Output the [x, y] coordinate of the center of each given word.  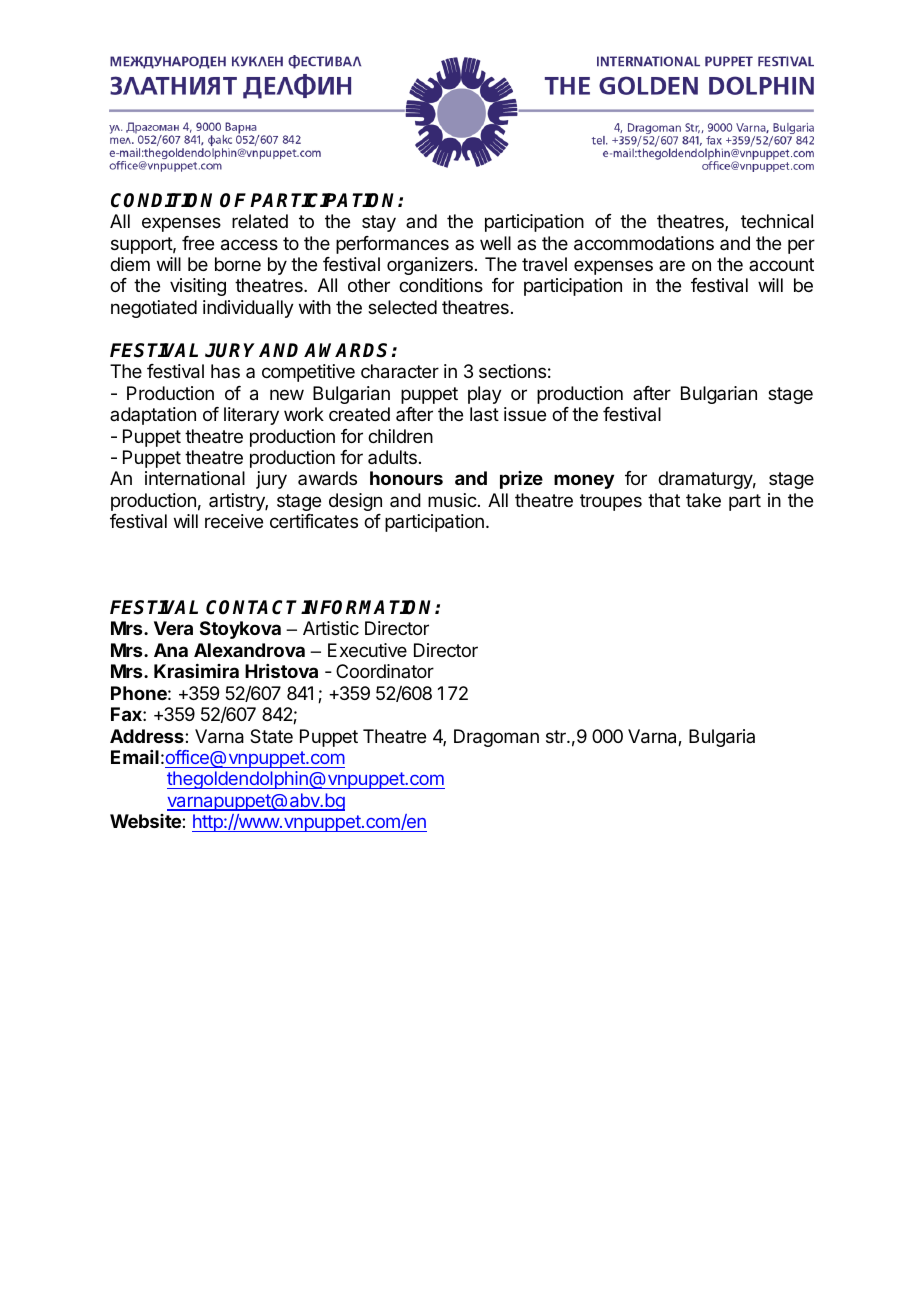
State [271, 736]
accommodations [644, 243]
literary [251, 416]
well [495, 243]
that [664, 500]
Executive [367, 650]
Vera [173, 628]
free [198, 243]
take [703, 500]
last [484, 414]
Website [146, 821]
